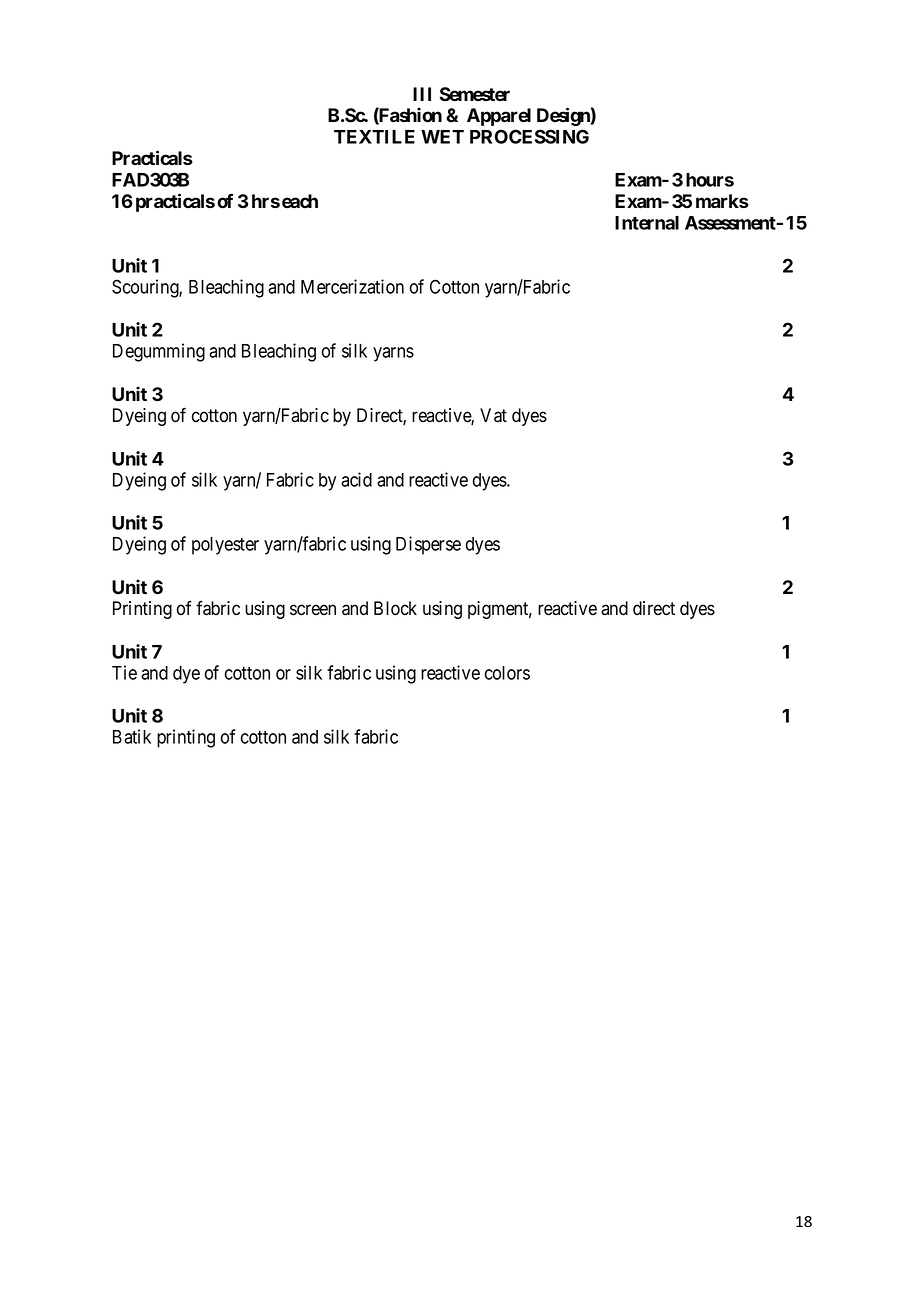 Image resolution: width=924 pixels, height=1308 pixels. Describe the element at coordinates (422, 94) in the document. I see `III` at that location.
